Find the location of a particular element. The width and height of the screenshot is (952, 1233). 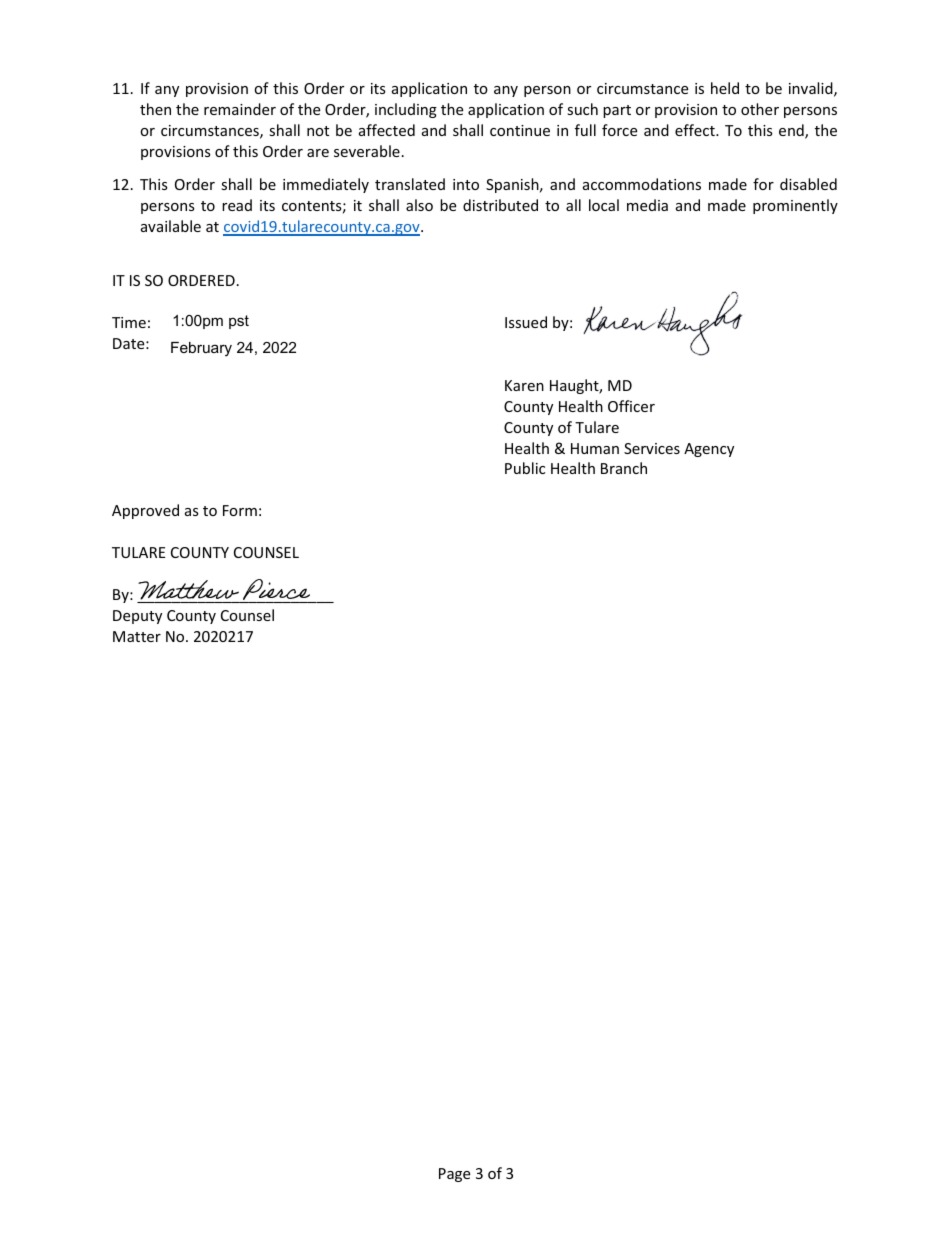

Approved is located at coordinates (145, 511).
